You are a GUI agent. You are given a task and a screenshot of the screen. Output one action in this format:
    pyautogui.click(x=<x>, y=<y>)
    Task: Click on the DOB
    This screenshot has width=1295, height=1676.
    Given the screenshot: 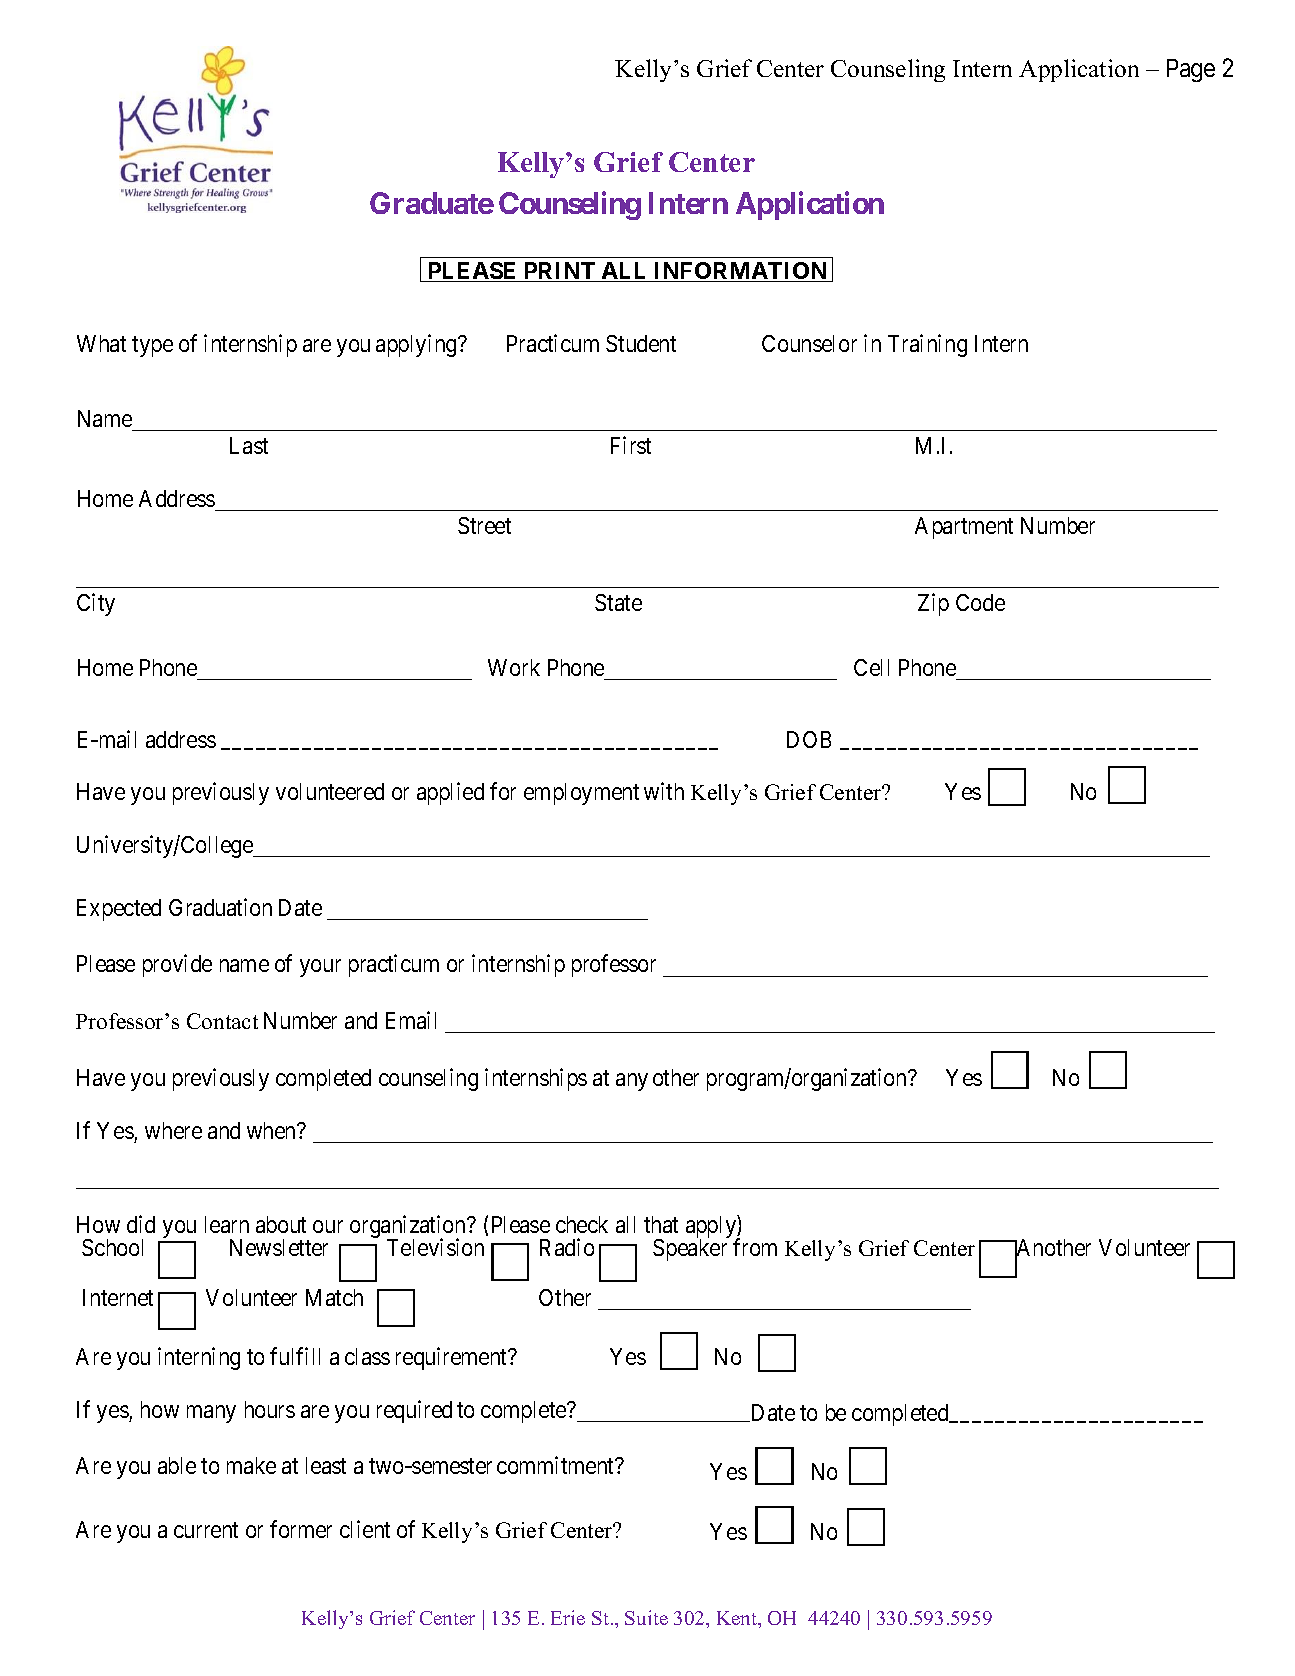 What is the action you would take?
    pyautogui.click(x=809, y=739)
